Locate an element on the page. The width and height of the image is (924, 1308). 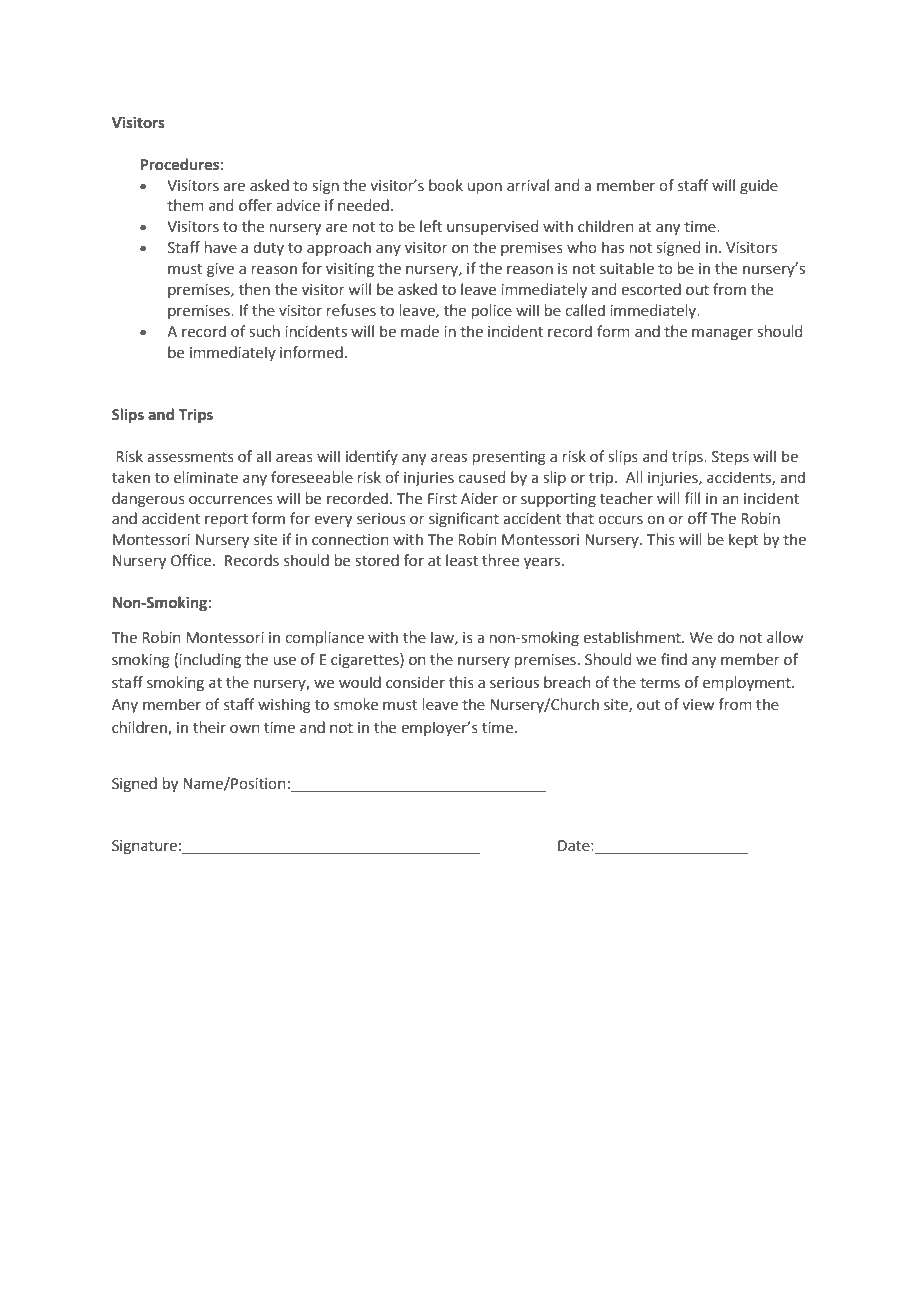
guide is located at coordinates (759, 186).
